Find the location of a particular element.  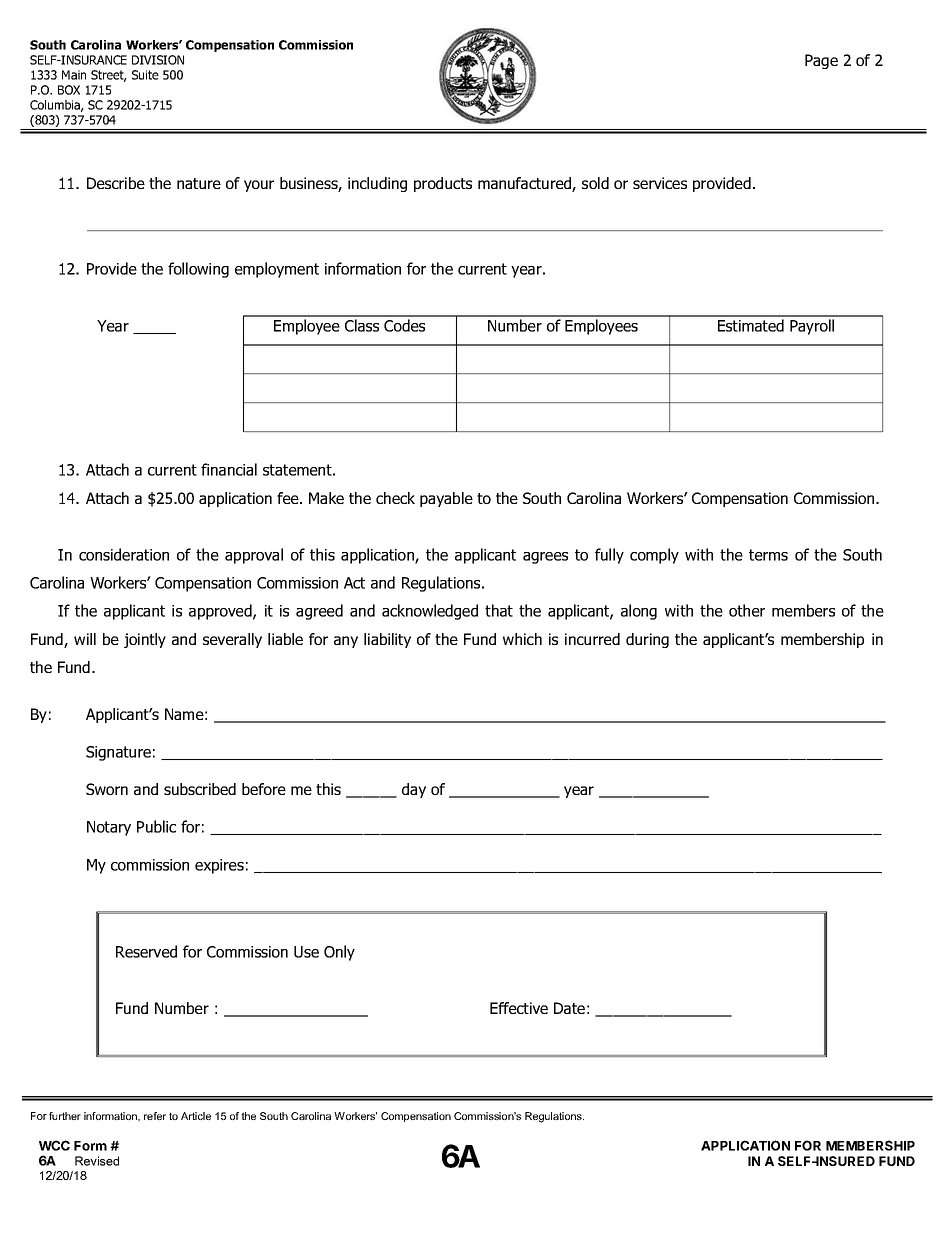

following is located at coordinates (198, 270).
